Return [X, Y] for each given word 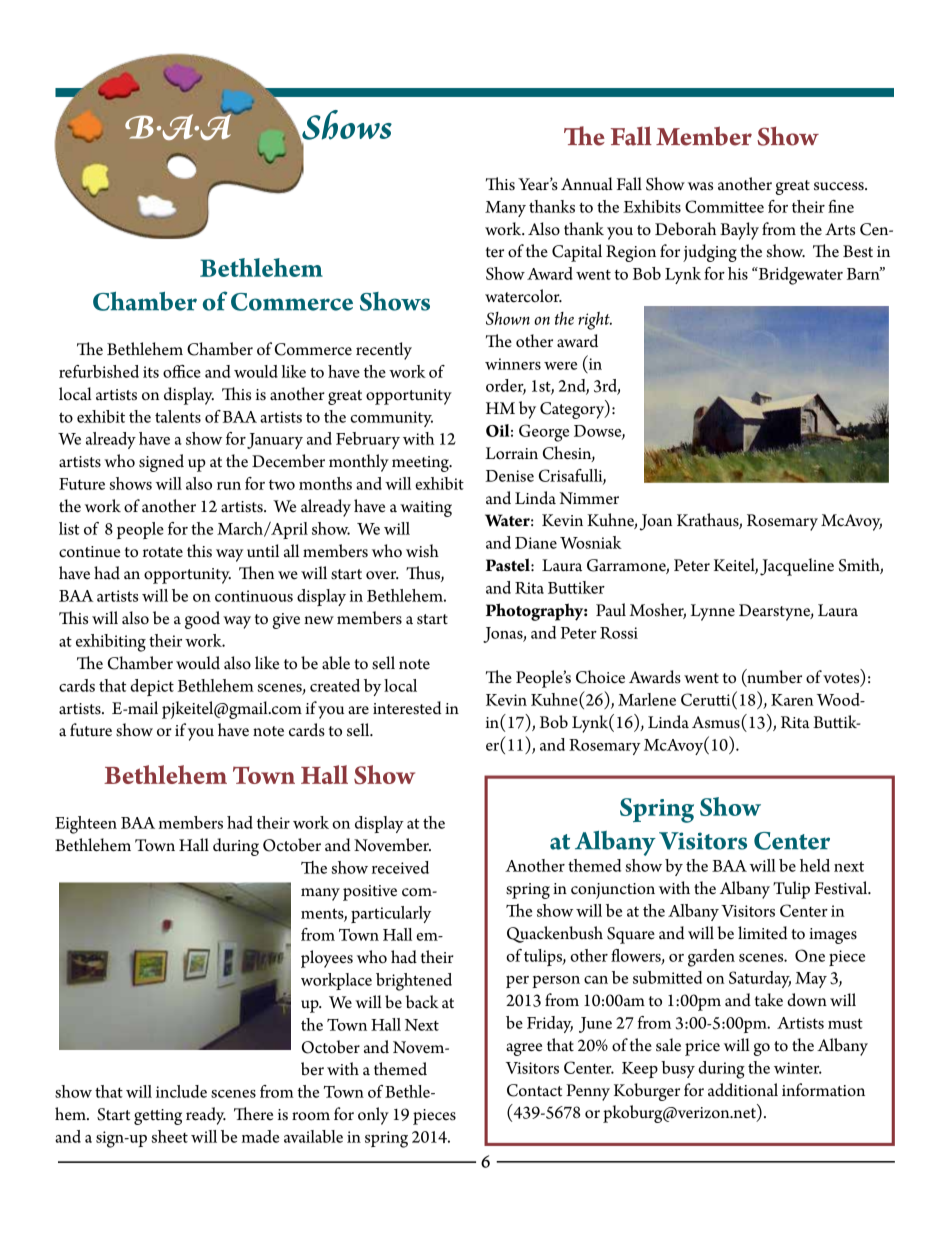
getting [158, 1117]
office [182, 371]
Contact [534, 1090]
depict [152, 687]
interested [407, 708]
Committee [724, 206]
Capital [577, 253]
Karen [792, 700]
